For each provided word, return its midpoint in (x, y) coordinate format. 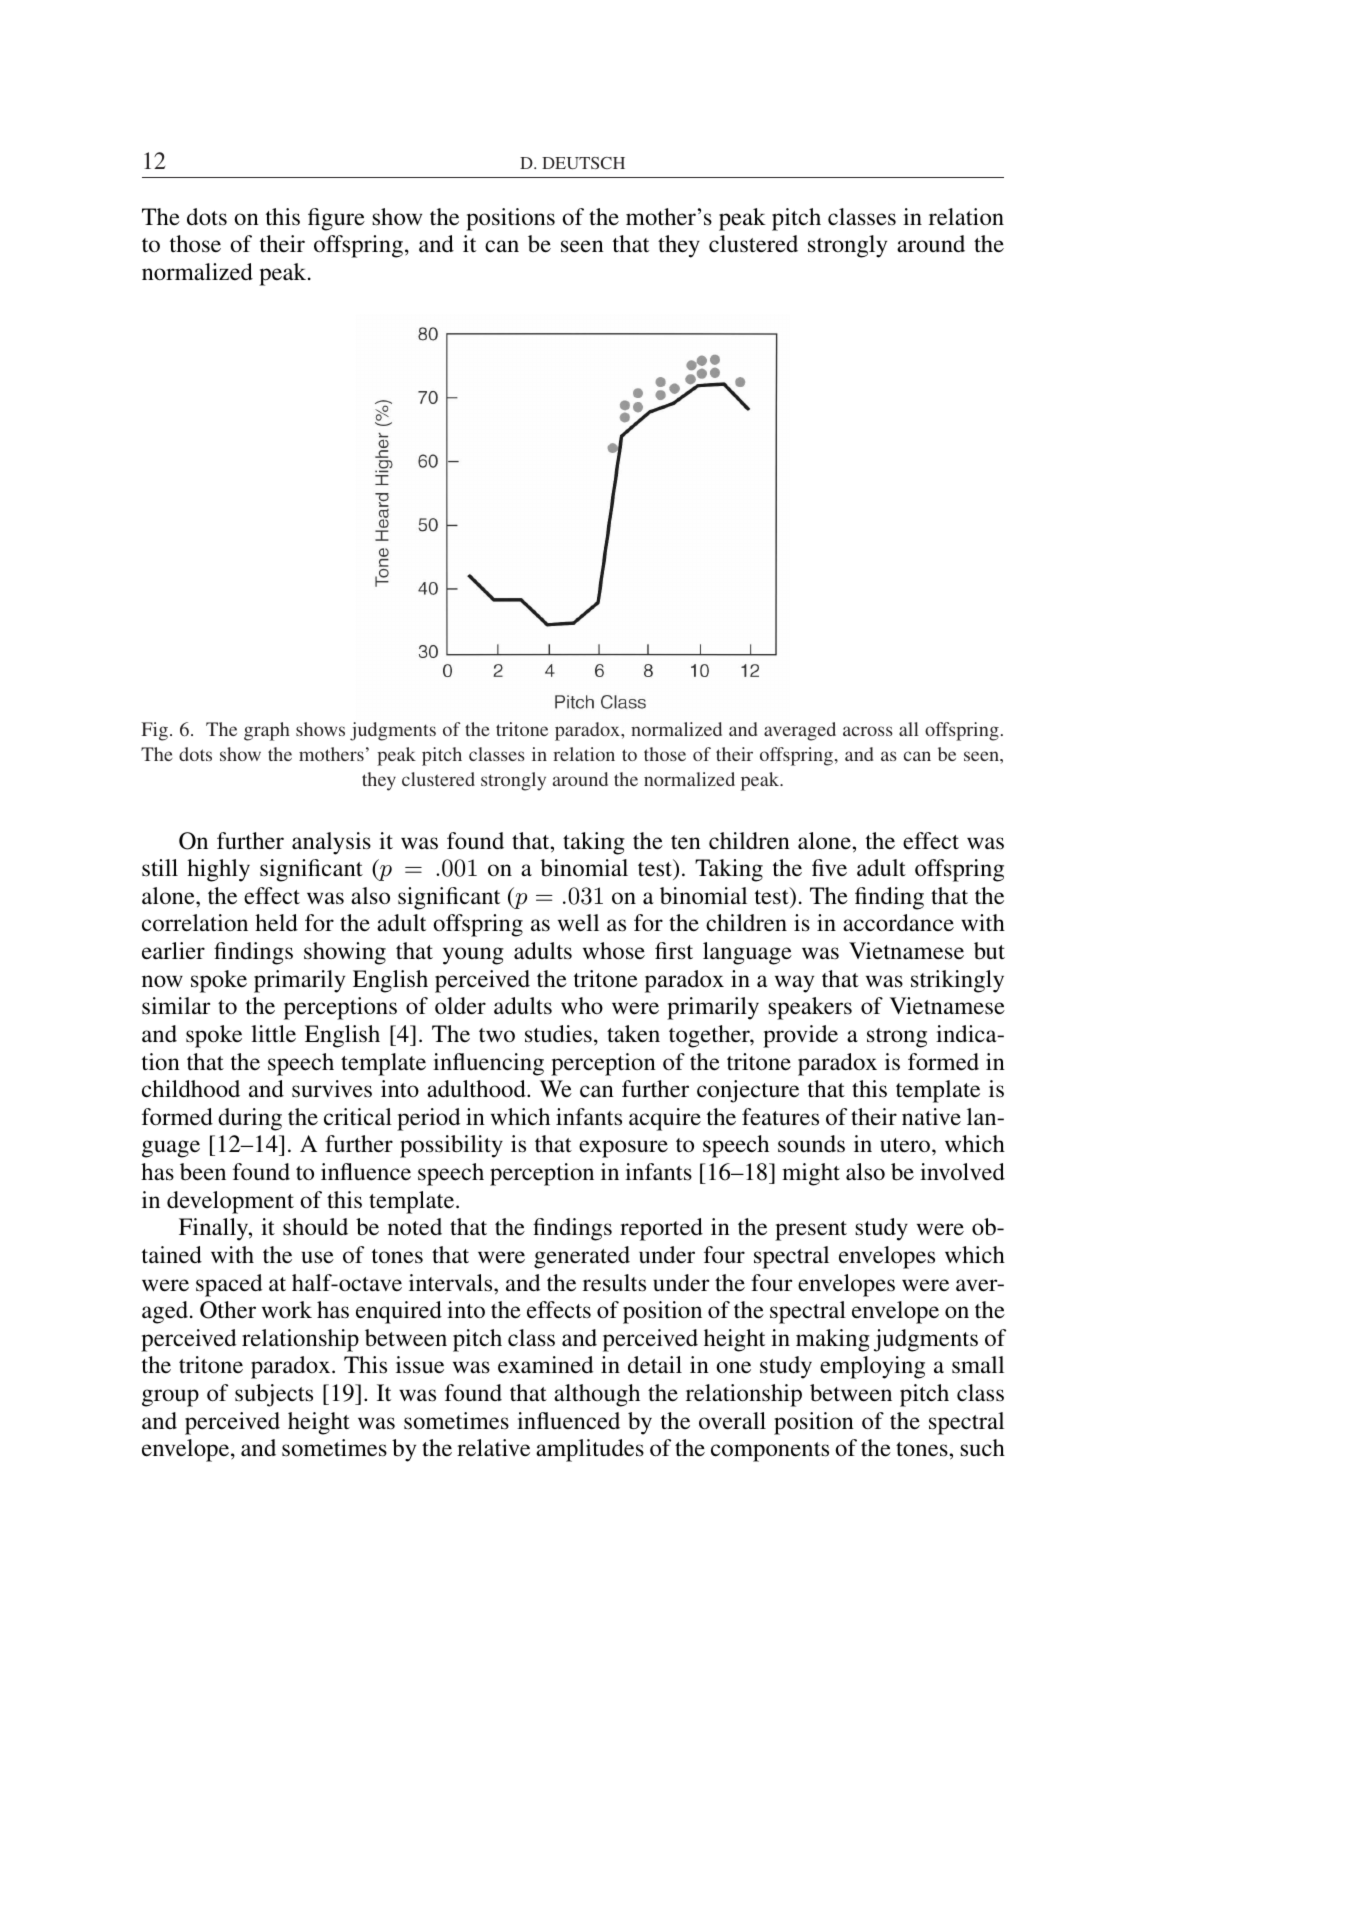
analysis (331, 843)
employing (872, 1367)
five (829, 867)
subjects (274, 1395)
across (868, 731)
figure (336, 219)
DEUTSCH (583, 163)
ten (686, 842)
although (597, 1395)
